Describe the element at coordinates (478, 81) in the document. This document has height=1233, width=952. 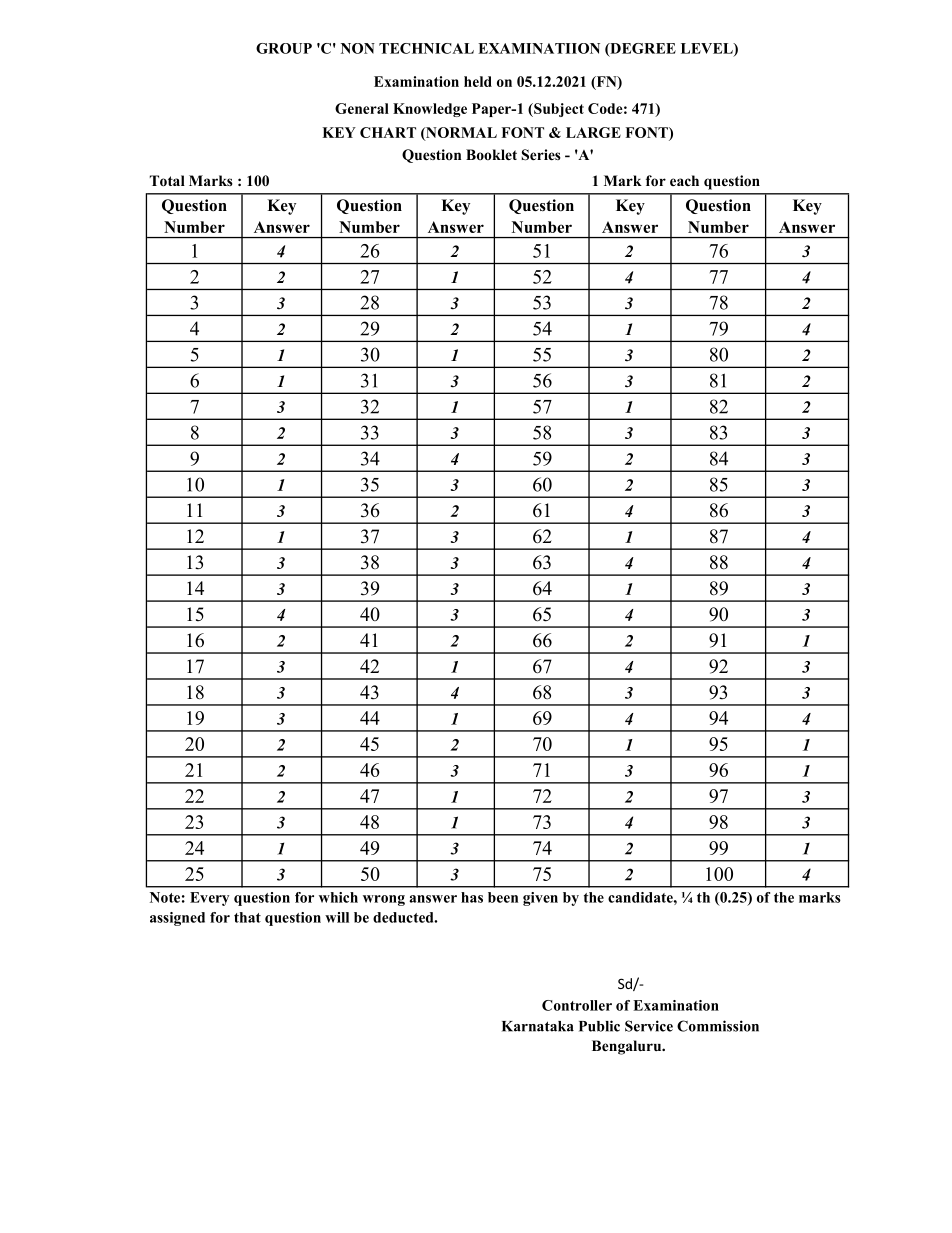
I see `held` at that location.
